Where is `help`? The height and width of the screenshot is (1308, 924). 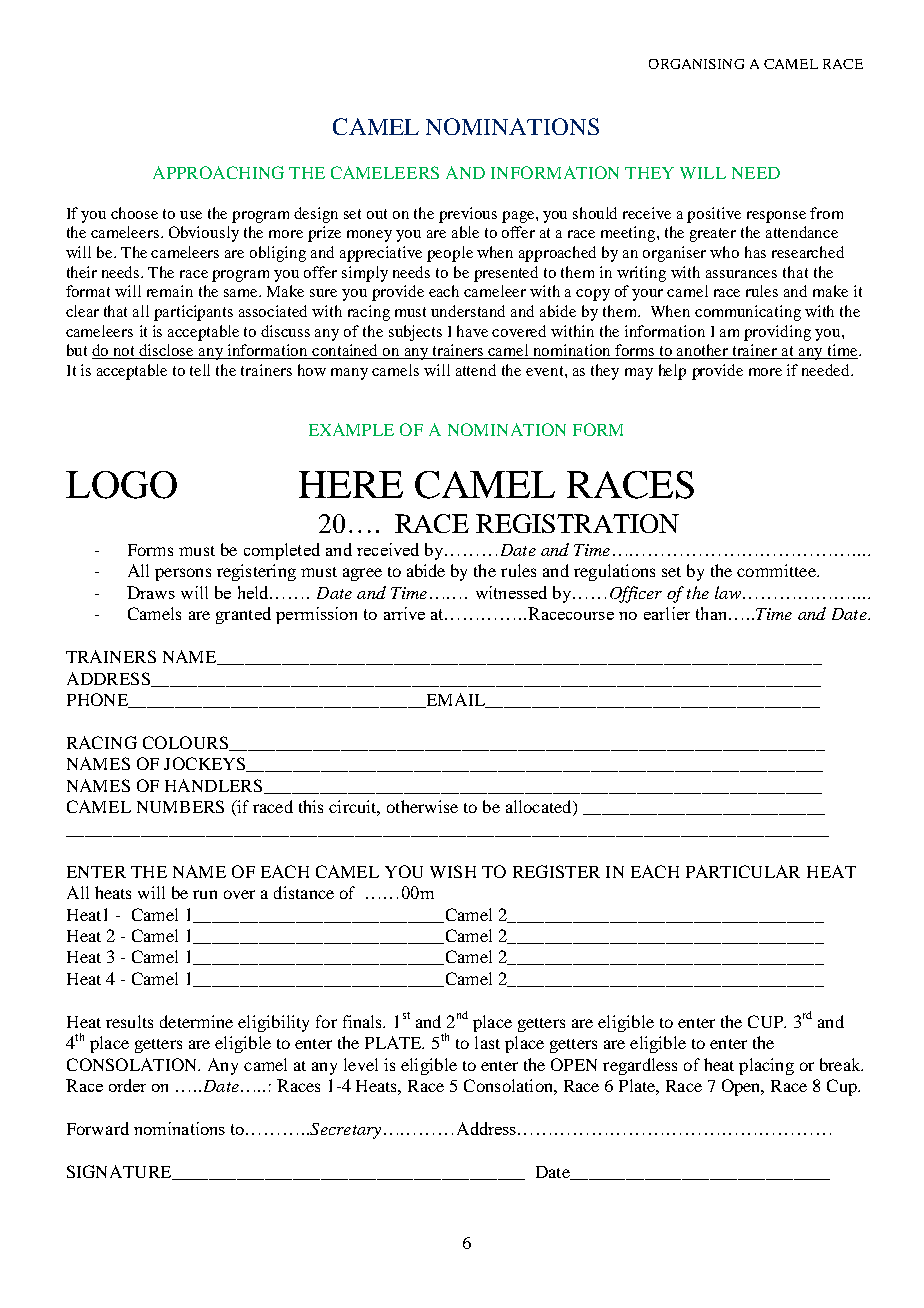 help is located at coordinates (672, 372).
